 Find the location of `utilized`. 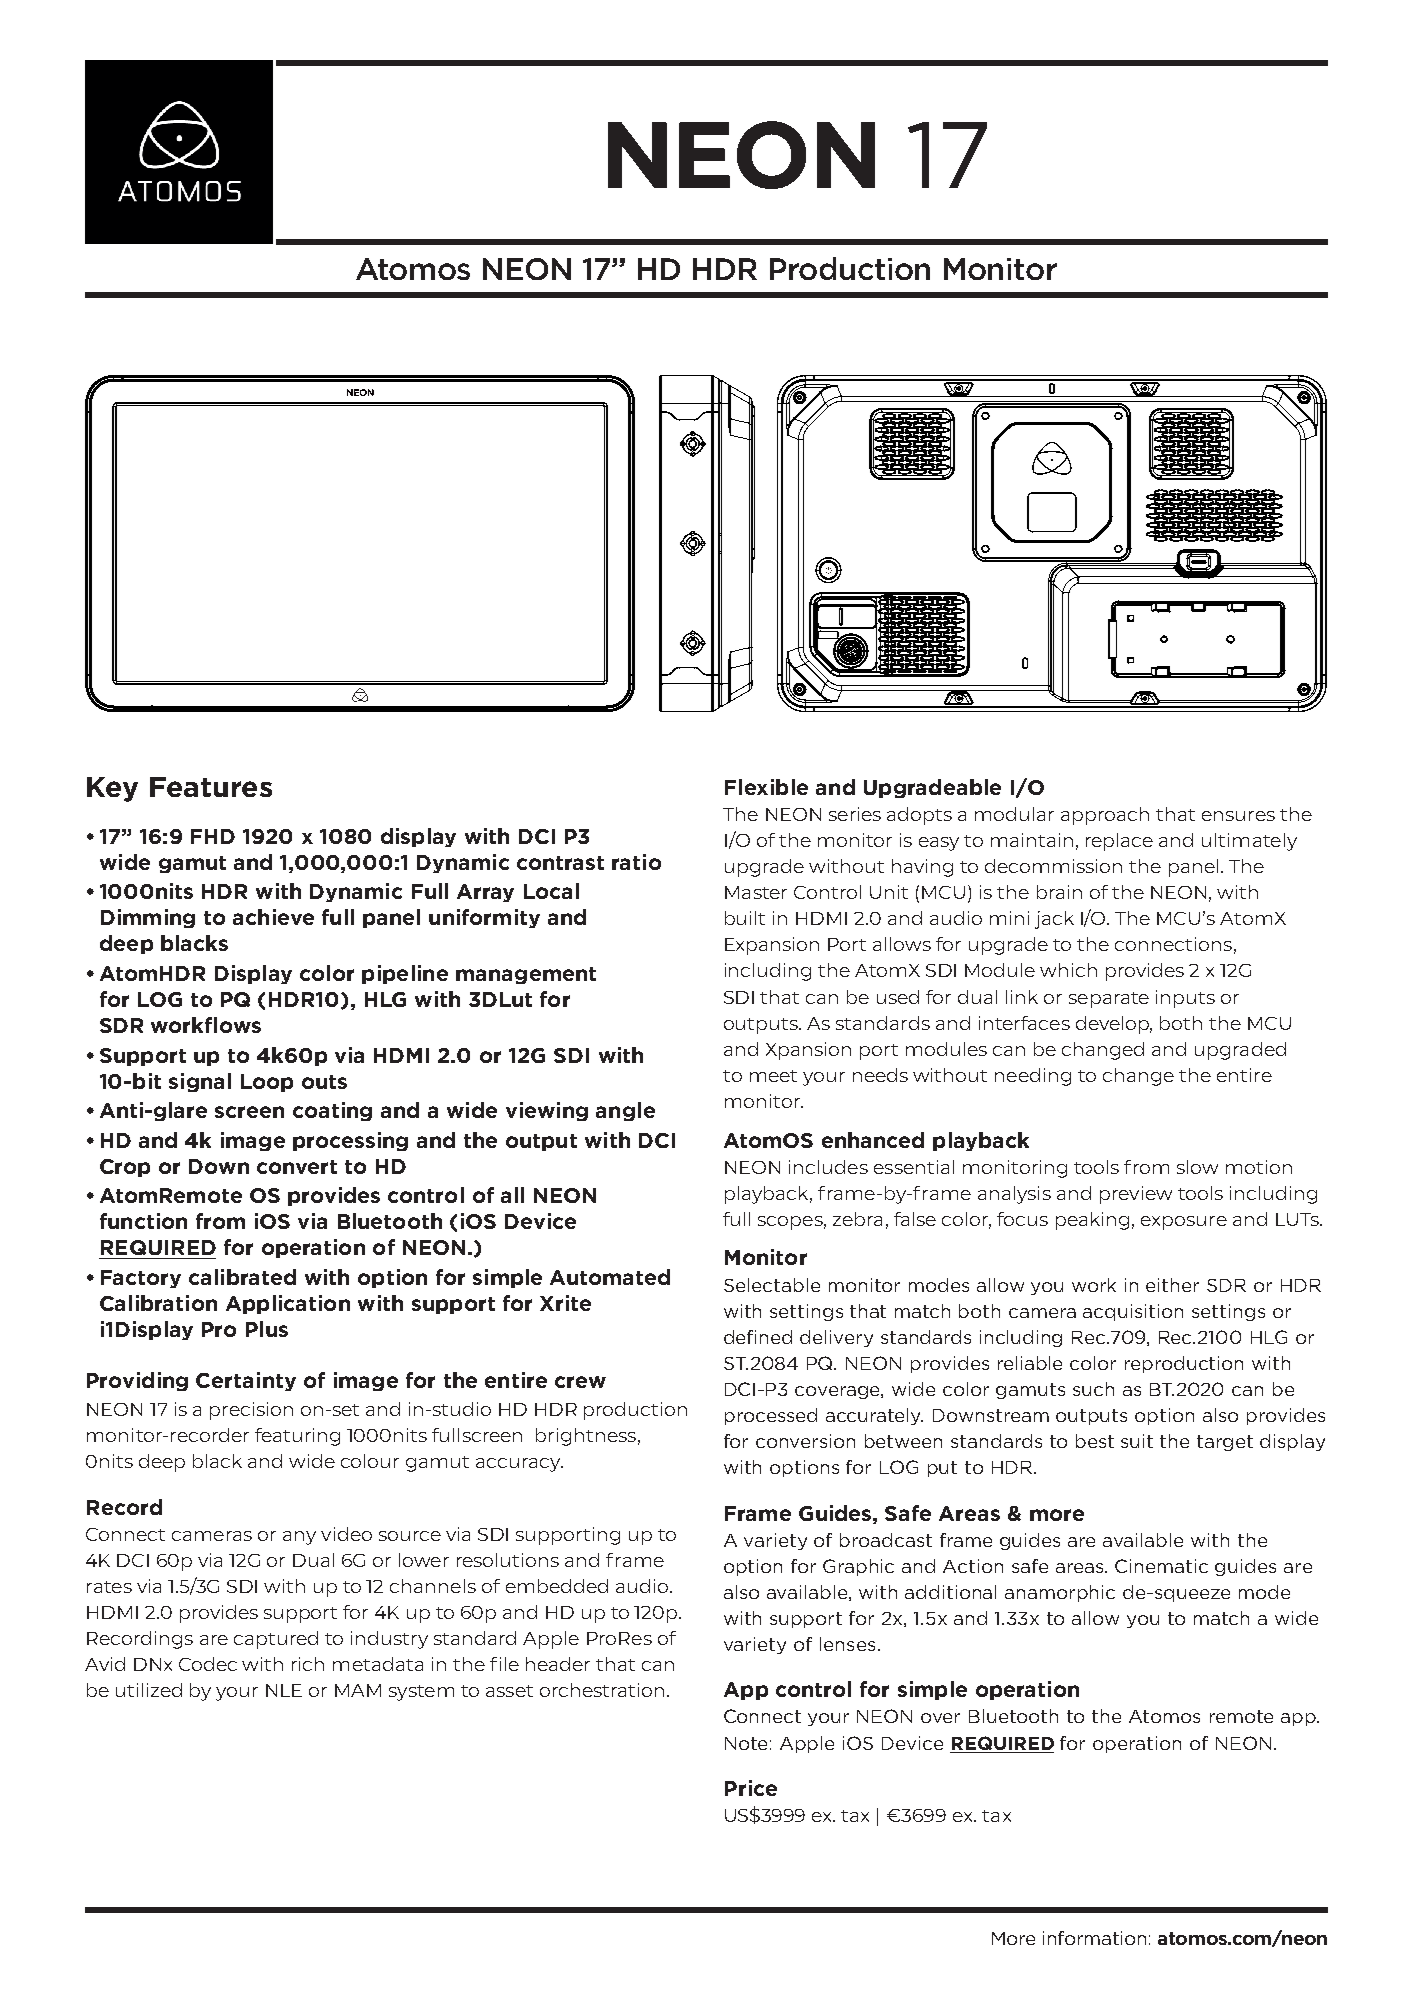

utilized is located at coordinates (149, 1690).
